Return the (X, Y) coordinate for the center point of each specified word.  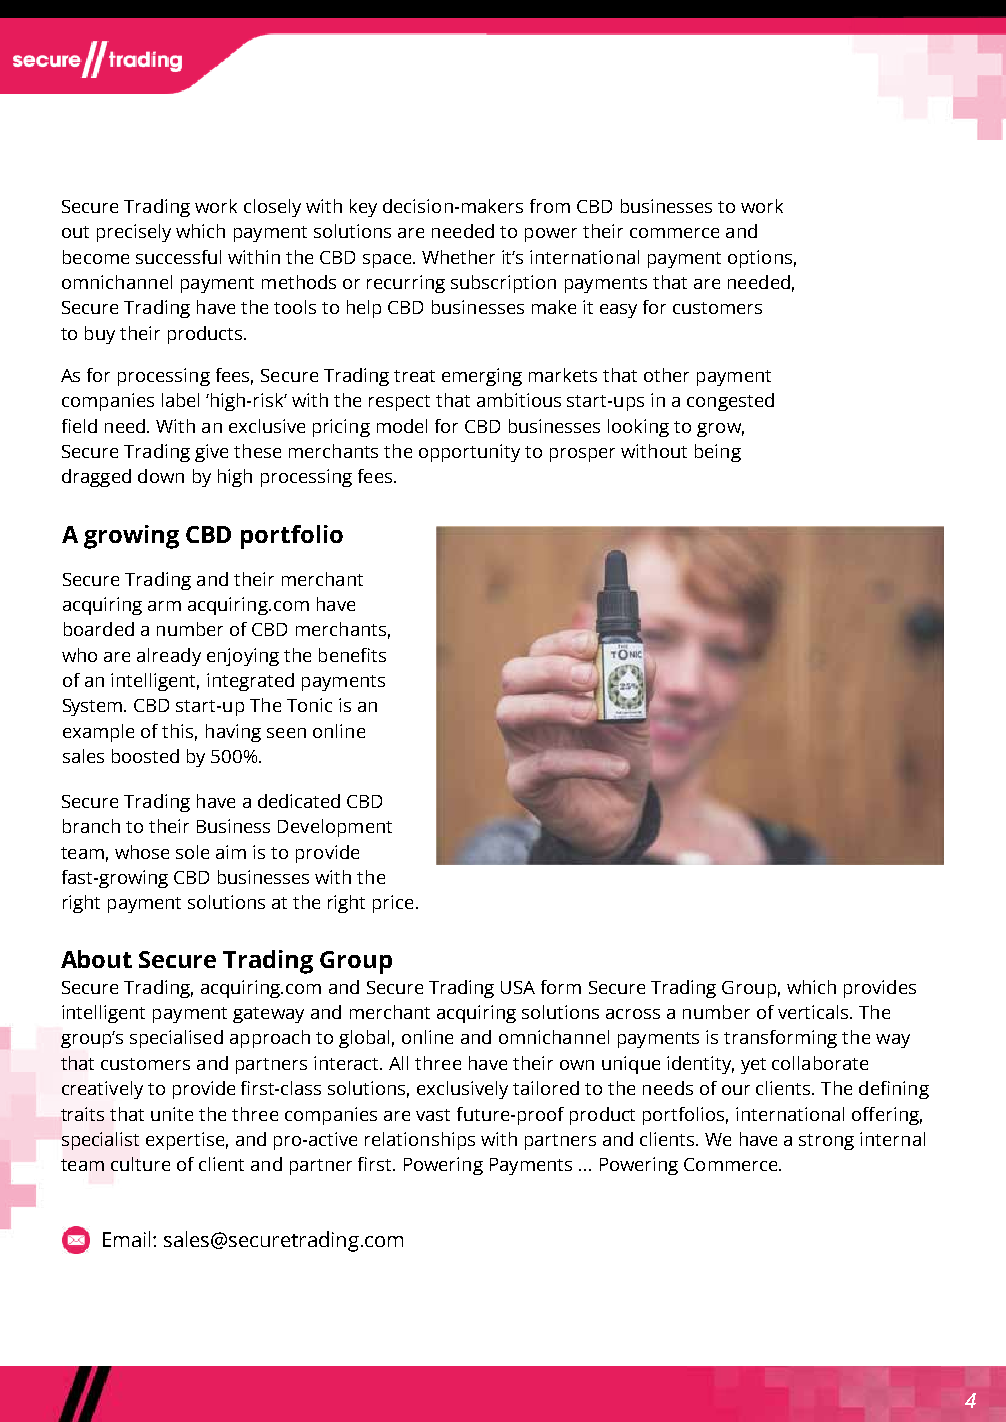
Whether (458, 257)
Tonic (309, 705)
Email (126, 1239)
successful (178, 257)
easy (618, 311)
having (233, 733)
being (718, 453)
